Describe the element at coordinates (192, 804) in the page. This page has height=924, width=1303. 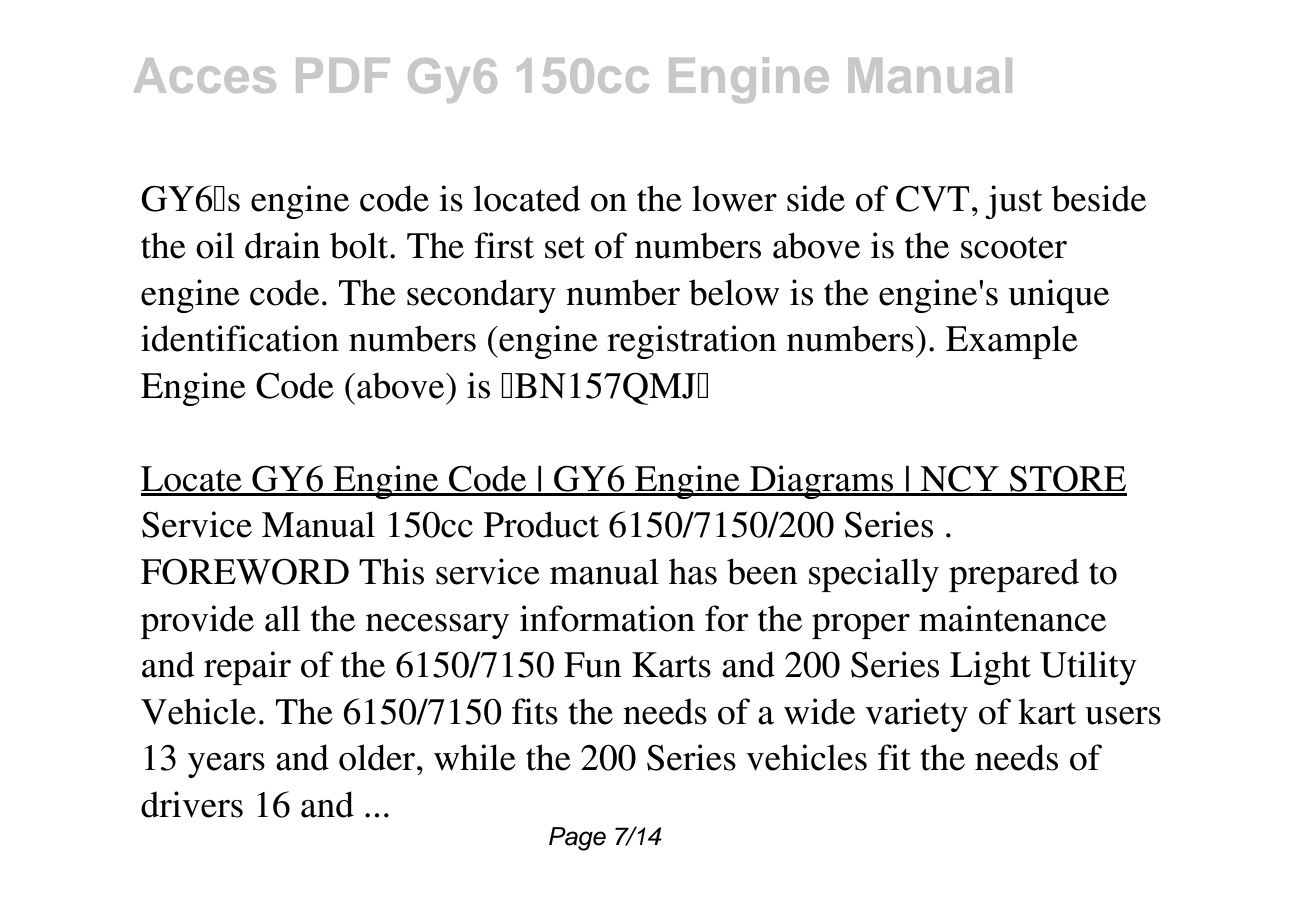
I see `drivers` at that location.
